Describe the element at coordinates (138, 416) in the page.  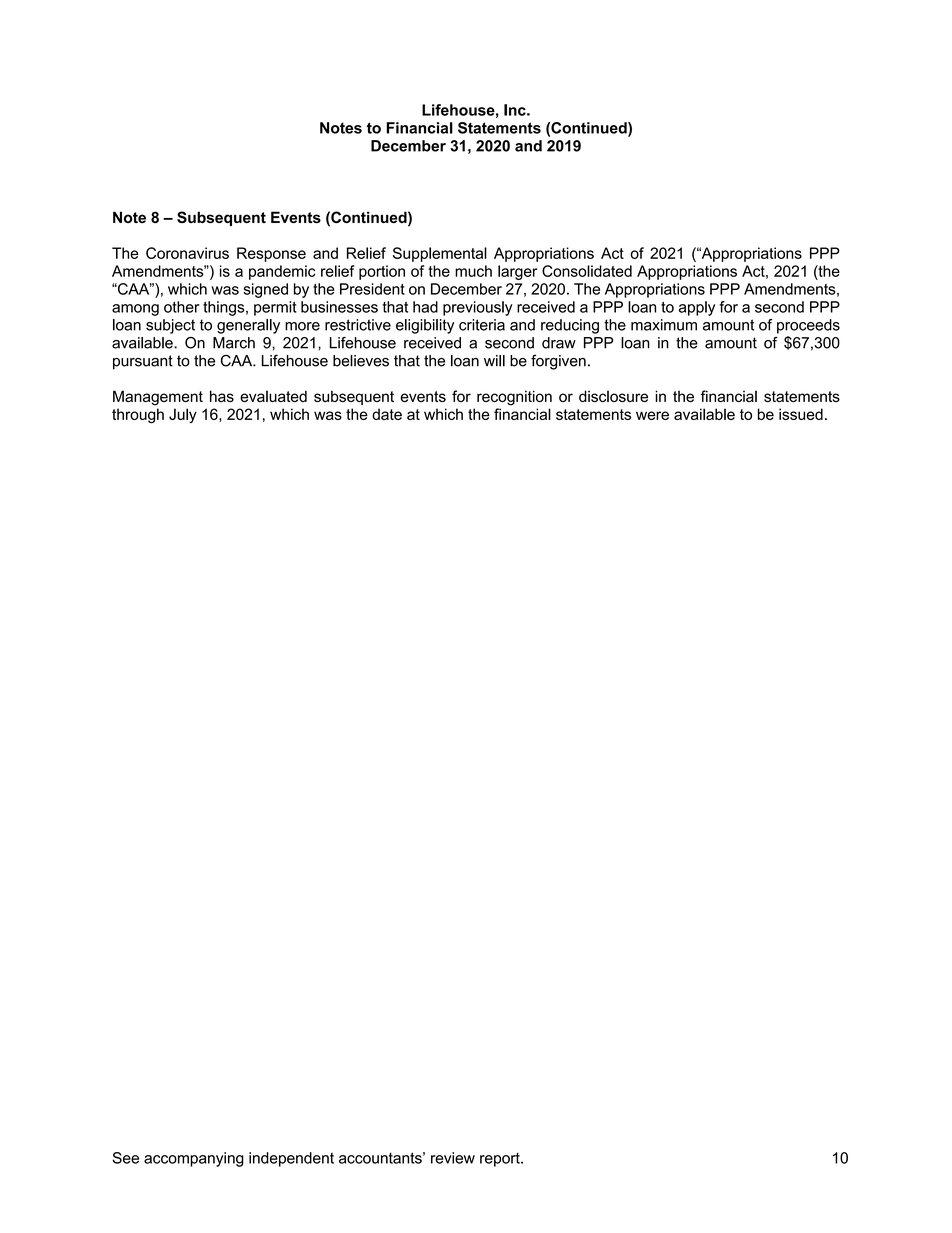
I see `through` at that location.
